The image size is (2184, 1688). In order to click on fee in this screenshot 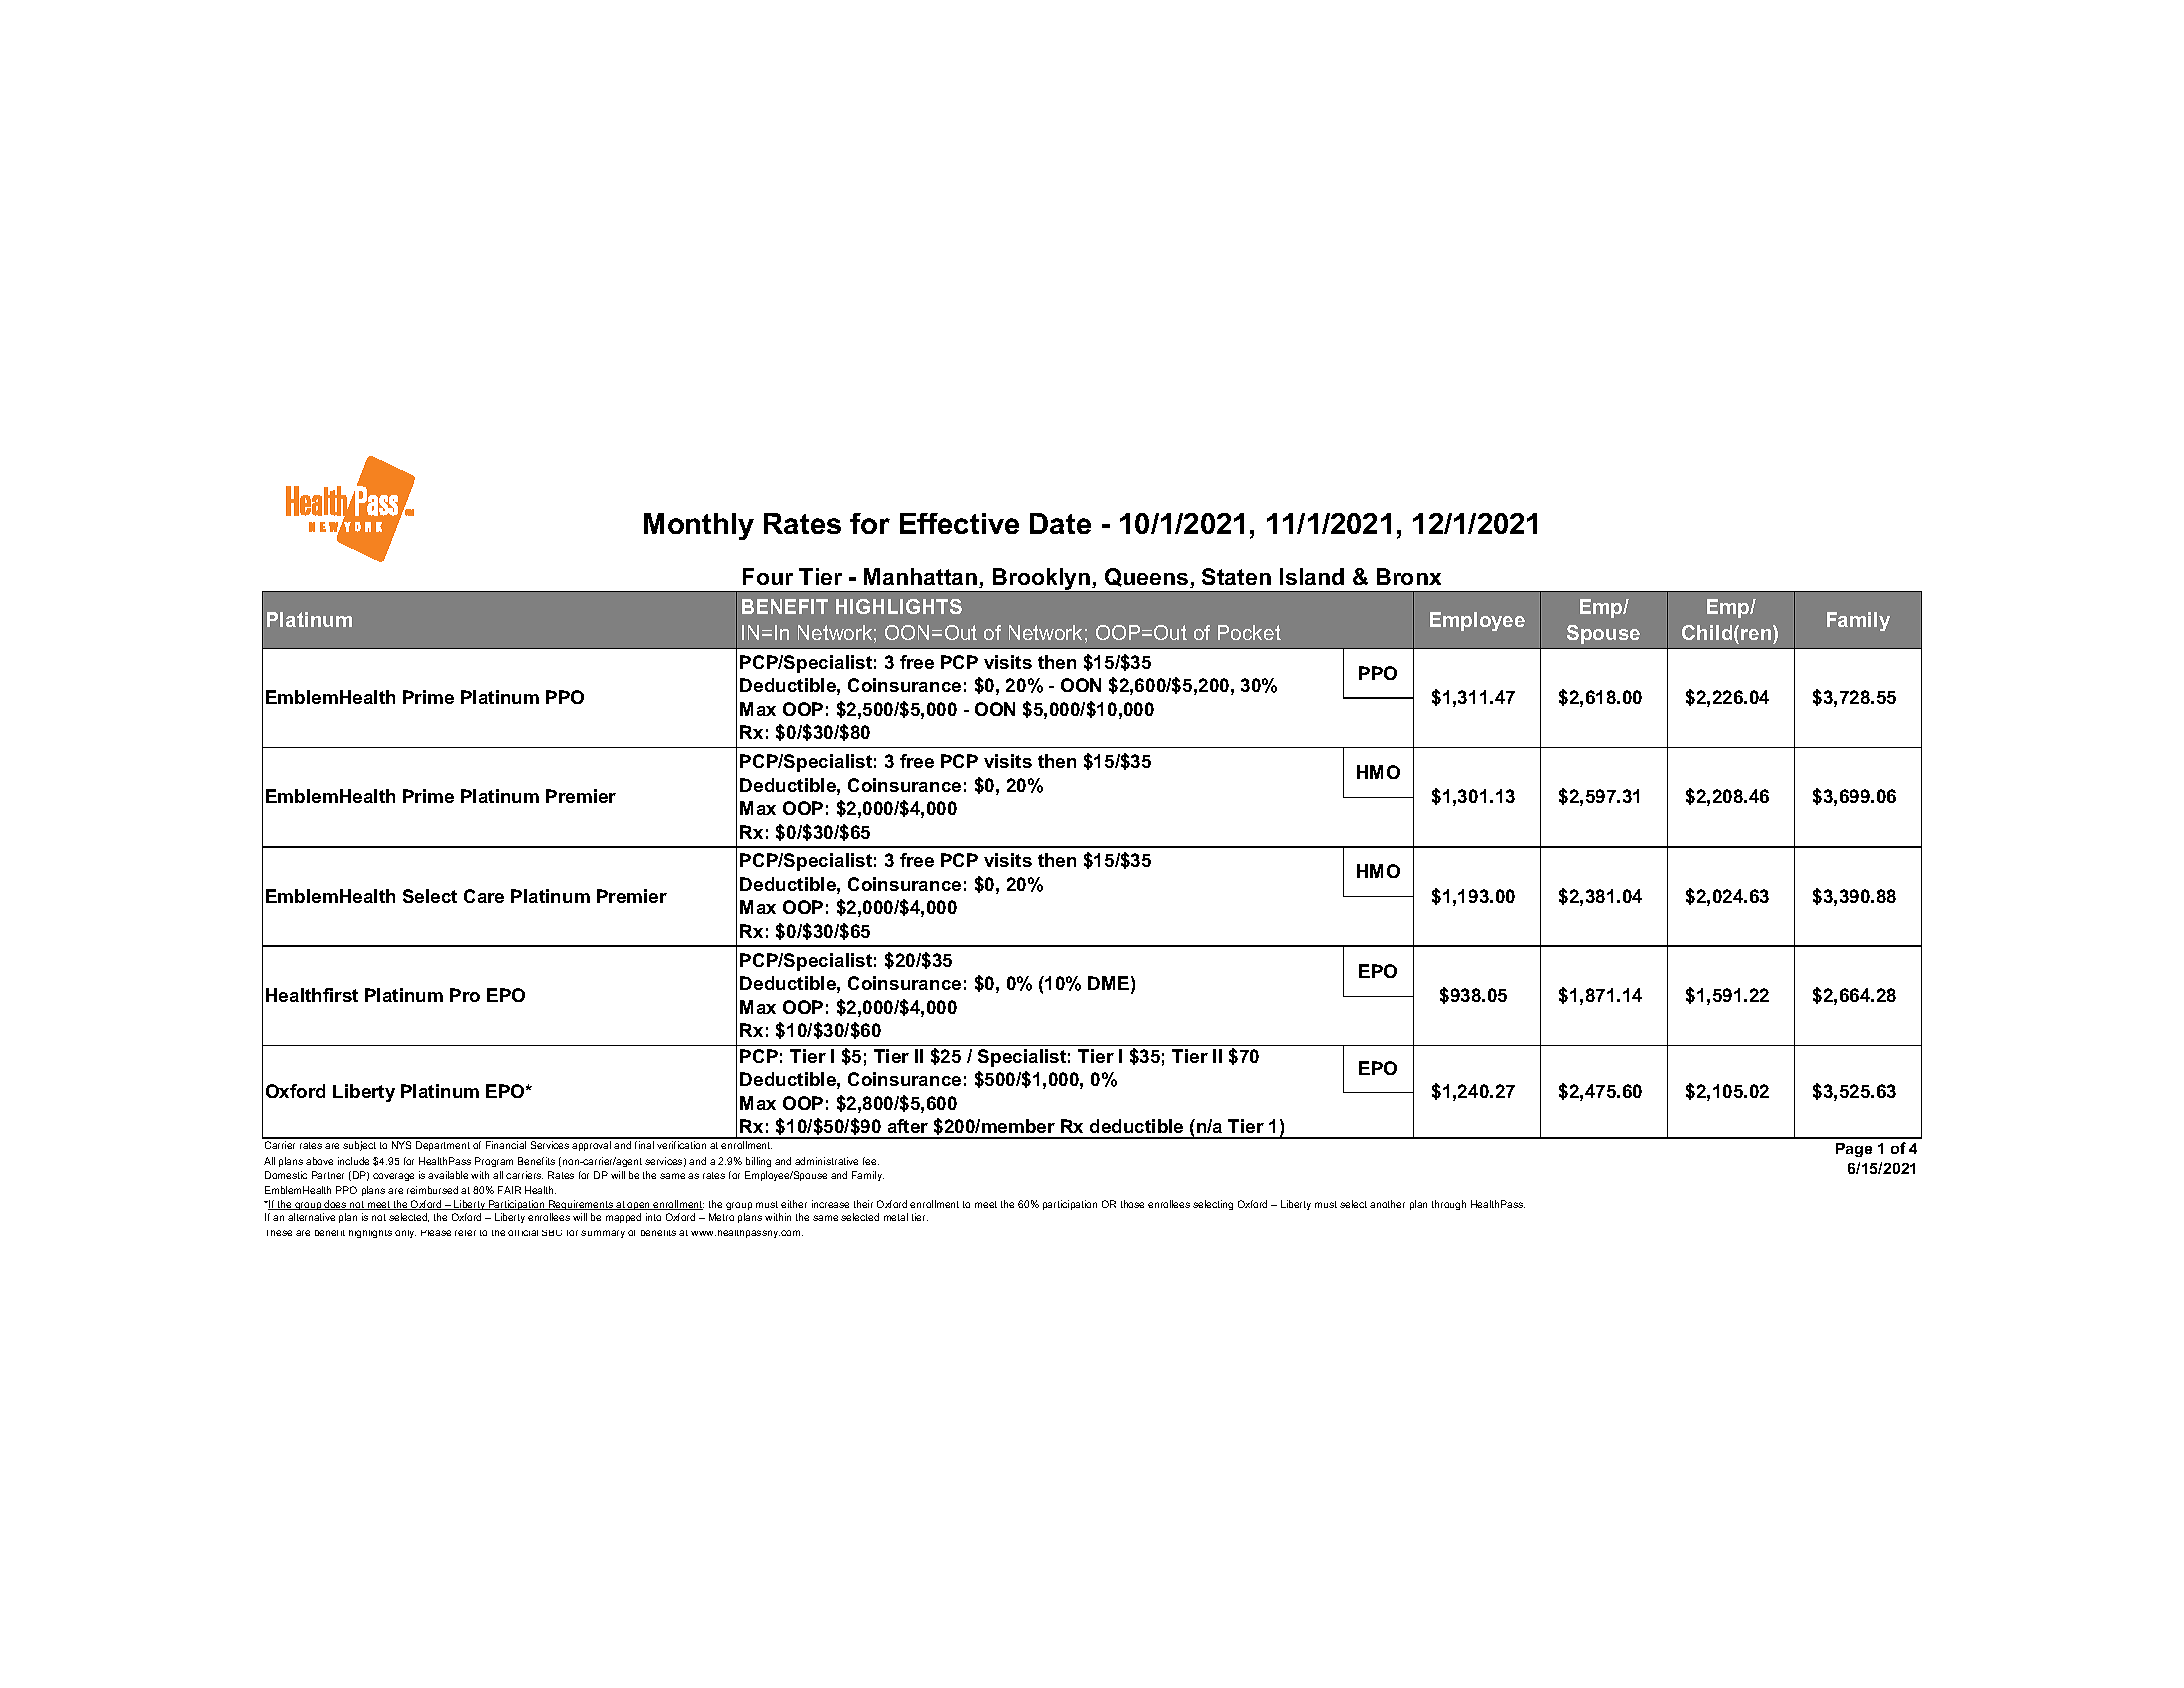, I will do `click(871, 1161)`.
